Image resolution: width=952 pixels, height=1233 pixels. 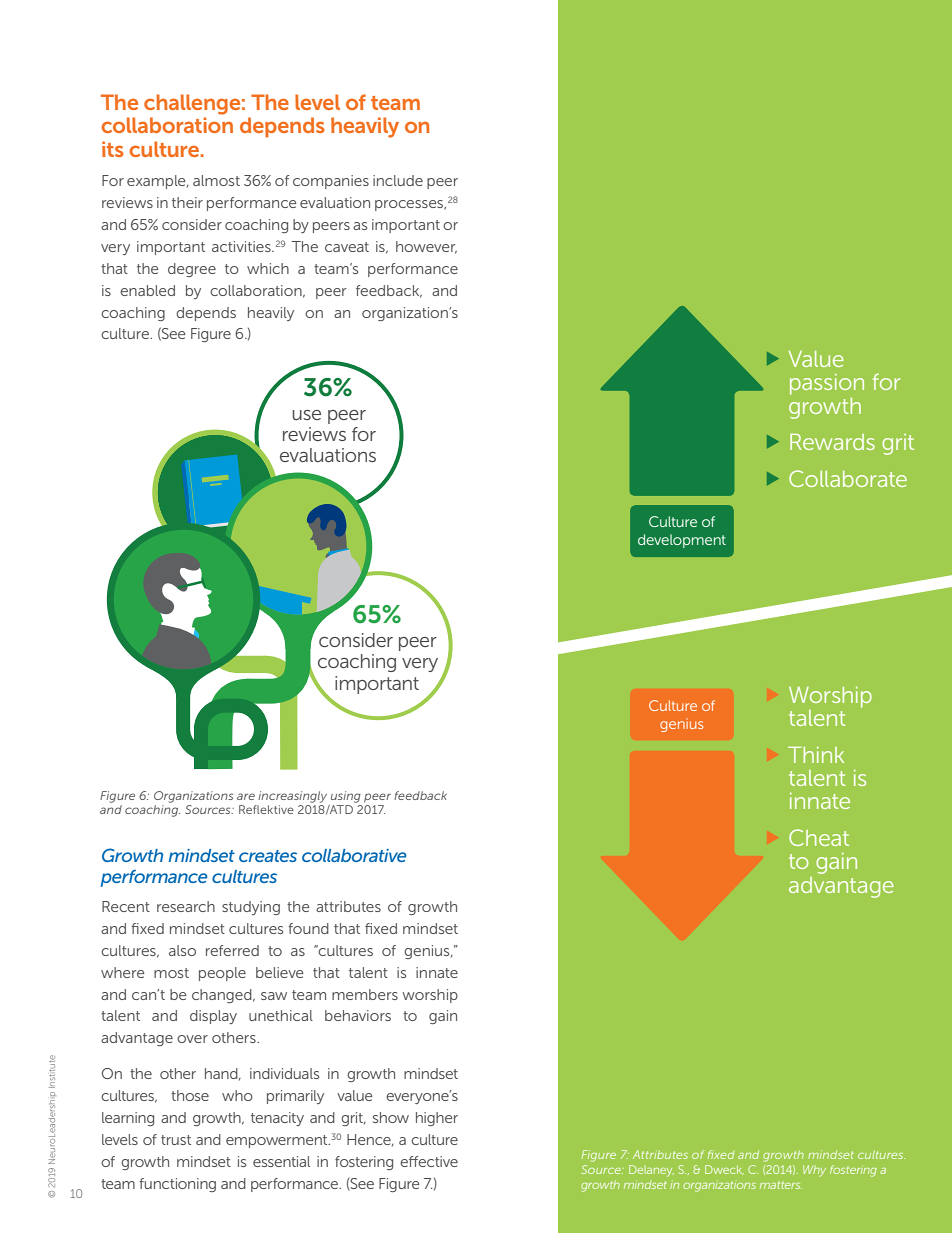 I want to click on Think, so click(x=816, y=755).
